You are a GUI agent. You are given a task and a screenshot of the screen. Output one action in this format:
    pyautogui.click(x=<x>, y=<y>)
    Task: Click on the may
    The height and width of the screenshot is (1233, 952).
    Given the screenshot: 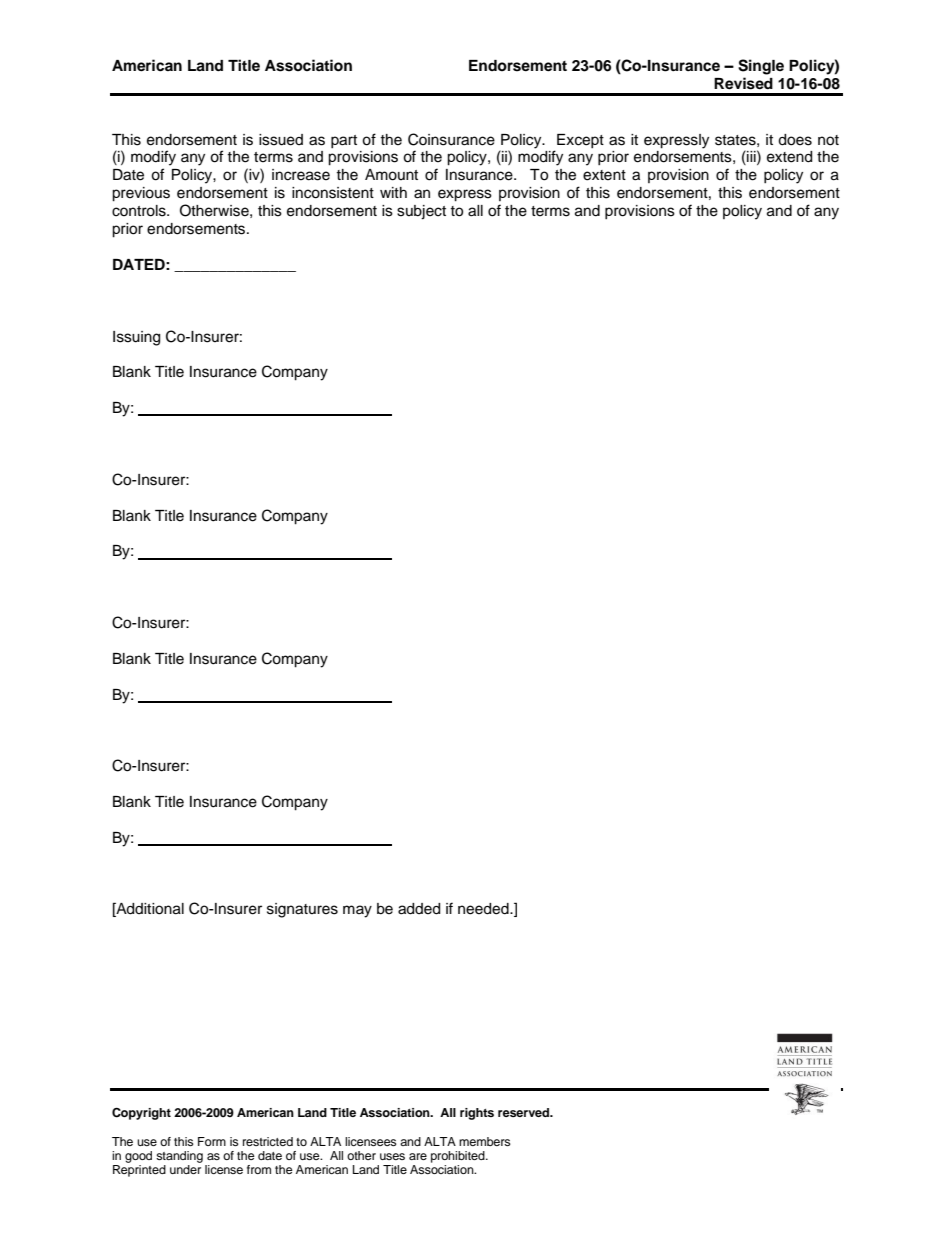 What is the action you would take?
    pyautogui.click(x=357, y=911)
